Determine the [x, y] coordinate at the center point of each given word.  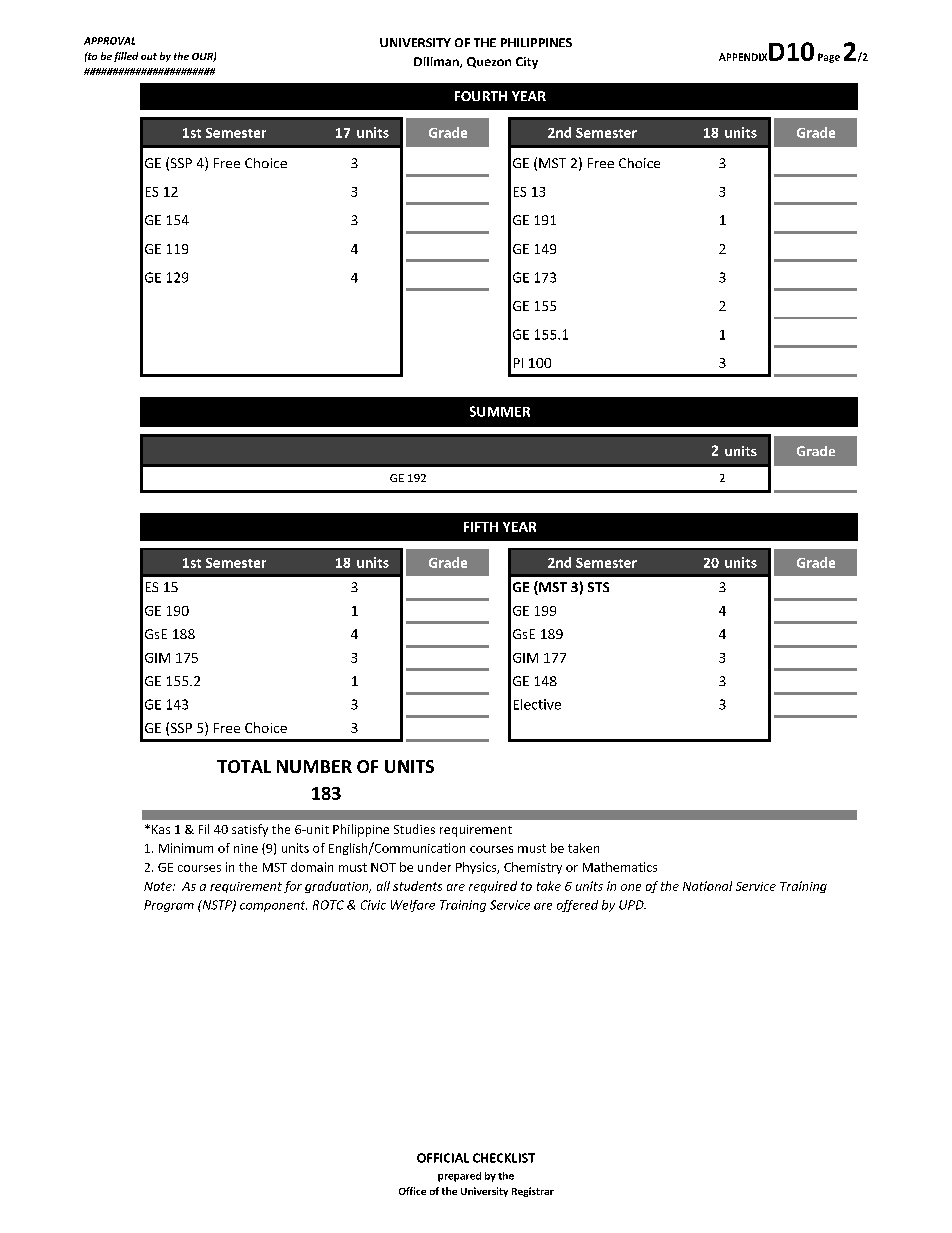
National [707, 886]
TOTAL [244, 766]
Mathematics [620, 867]
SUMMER [500, 411]
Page [829, 58]
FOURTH [481, 96]
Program [169, 906]
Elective [537, 704]
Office [412, 1191]
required [493, 887]
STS [598, 587]
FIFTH [481, 527]
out [149, 56]
